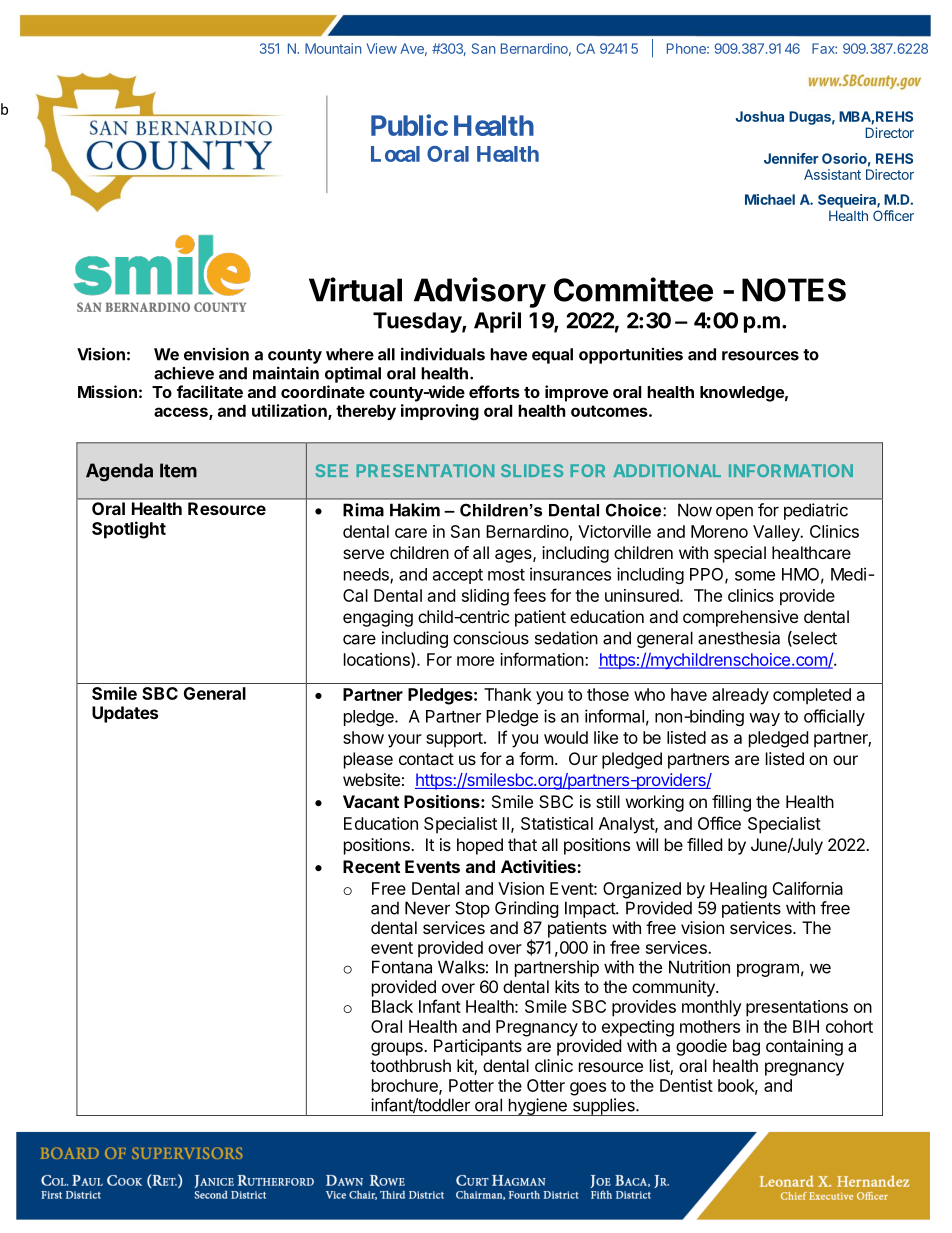  I want to click on Joshua, so click(759, 116).
